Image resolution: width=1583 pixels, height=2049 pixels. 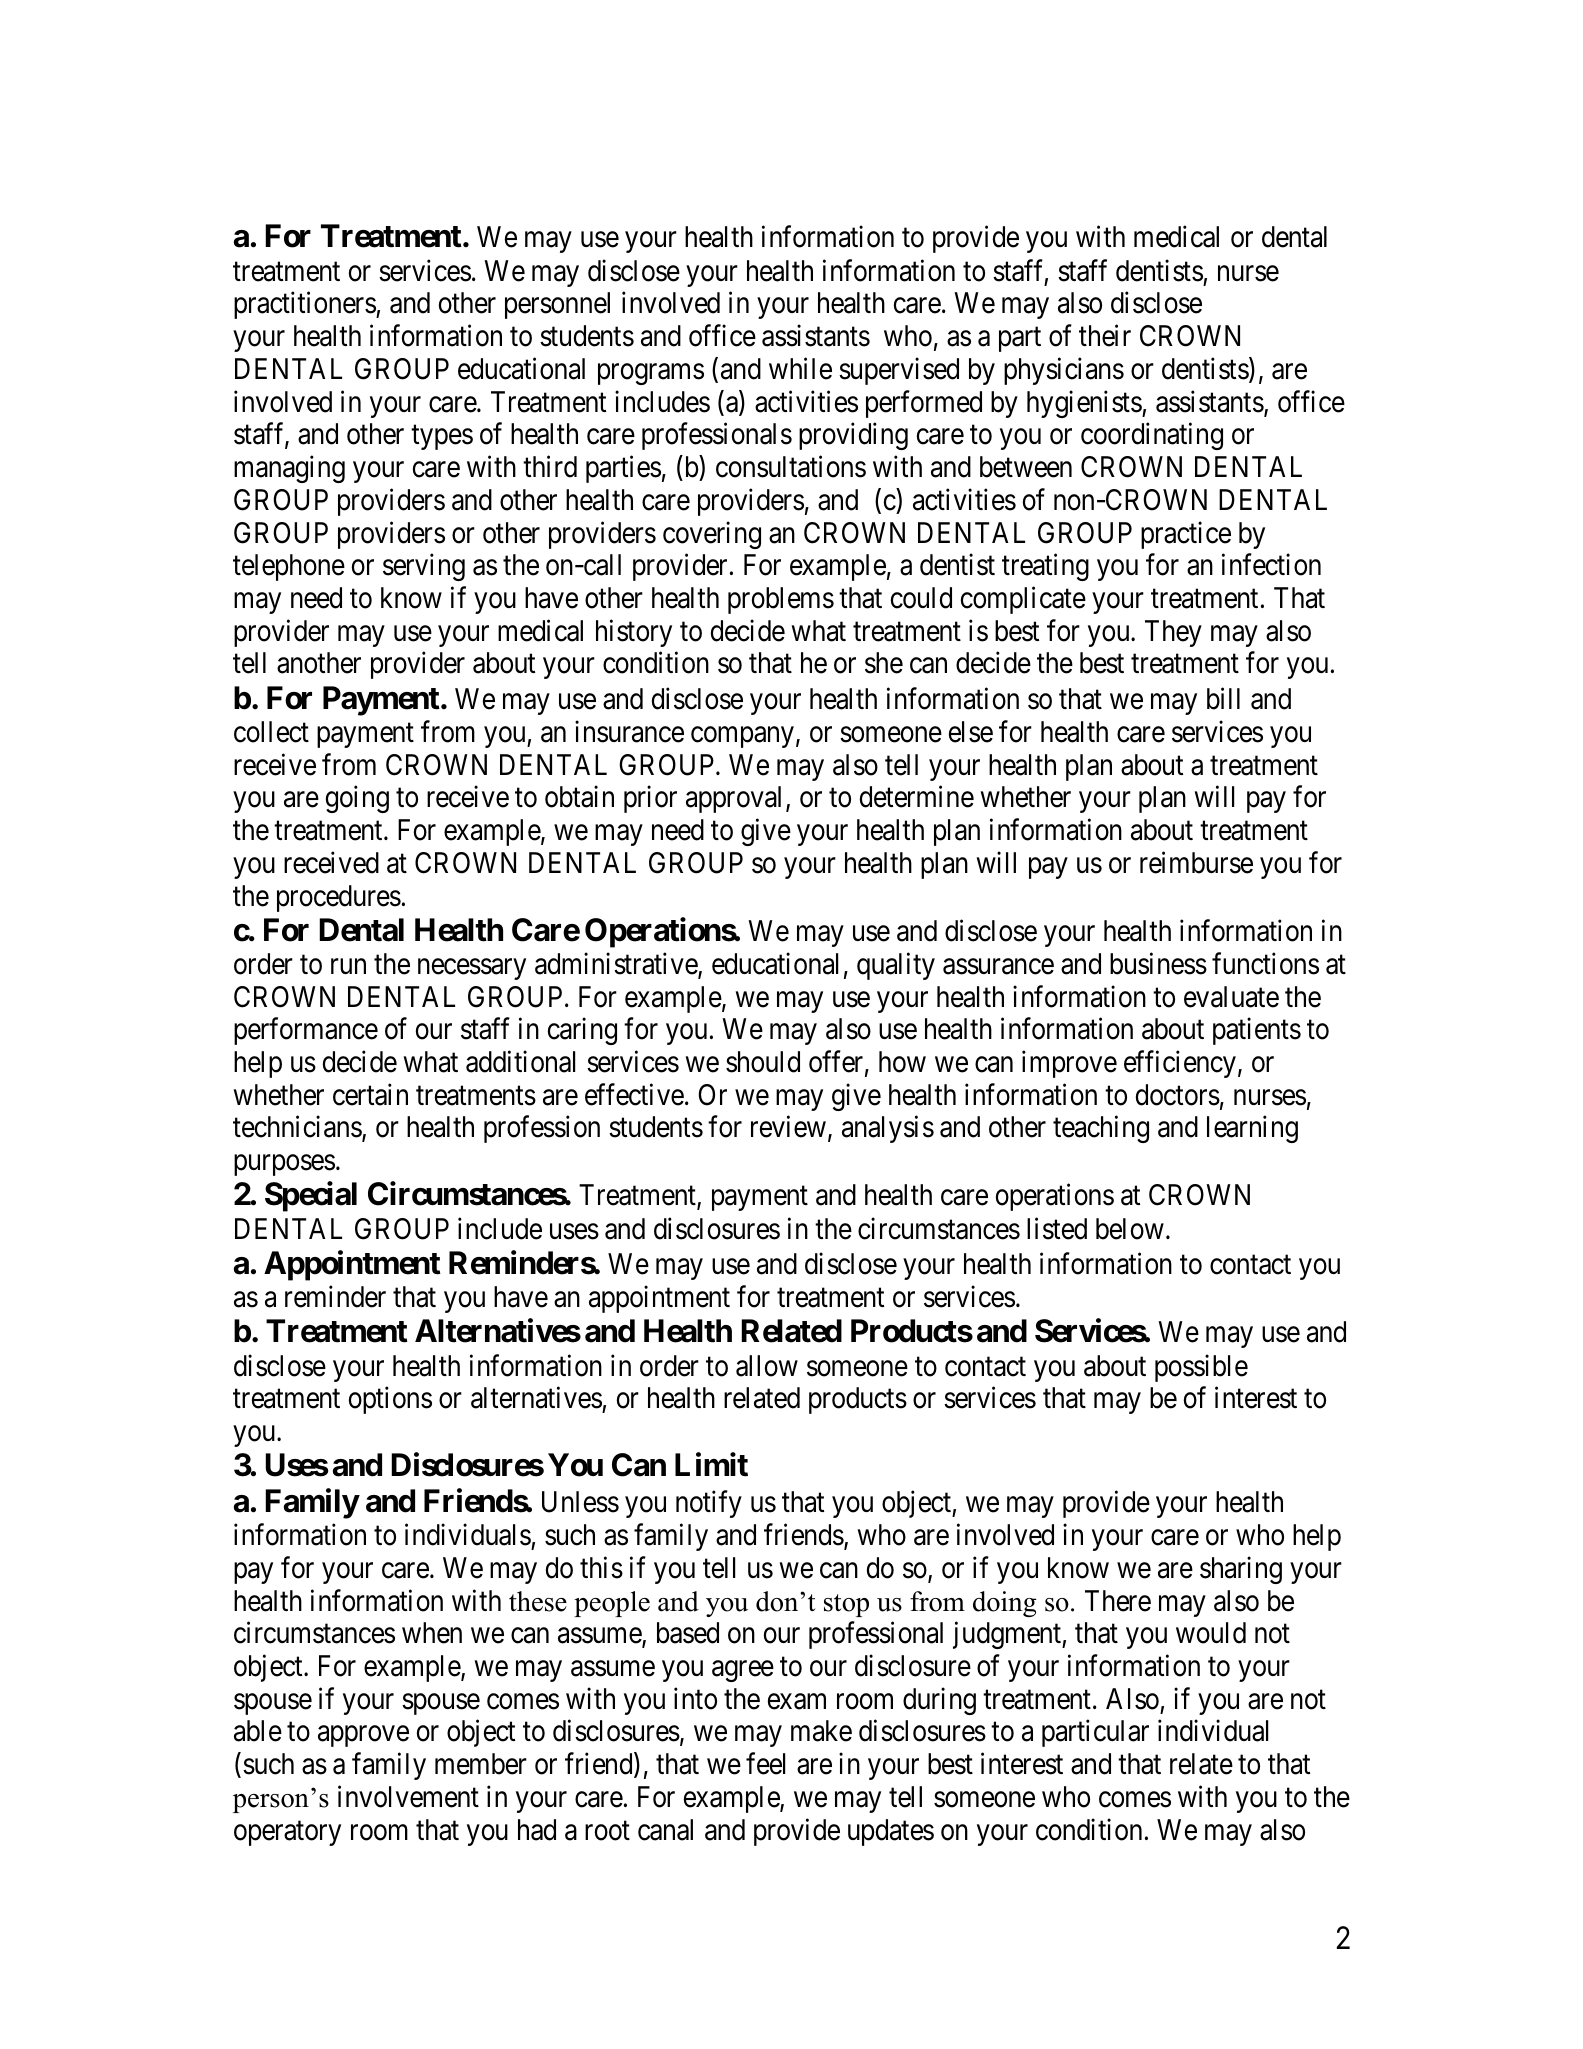 I want to click on business, so click(x=1158, y=963).
